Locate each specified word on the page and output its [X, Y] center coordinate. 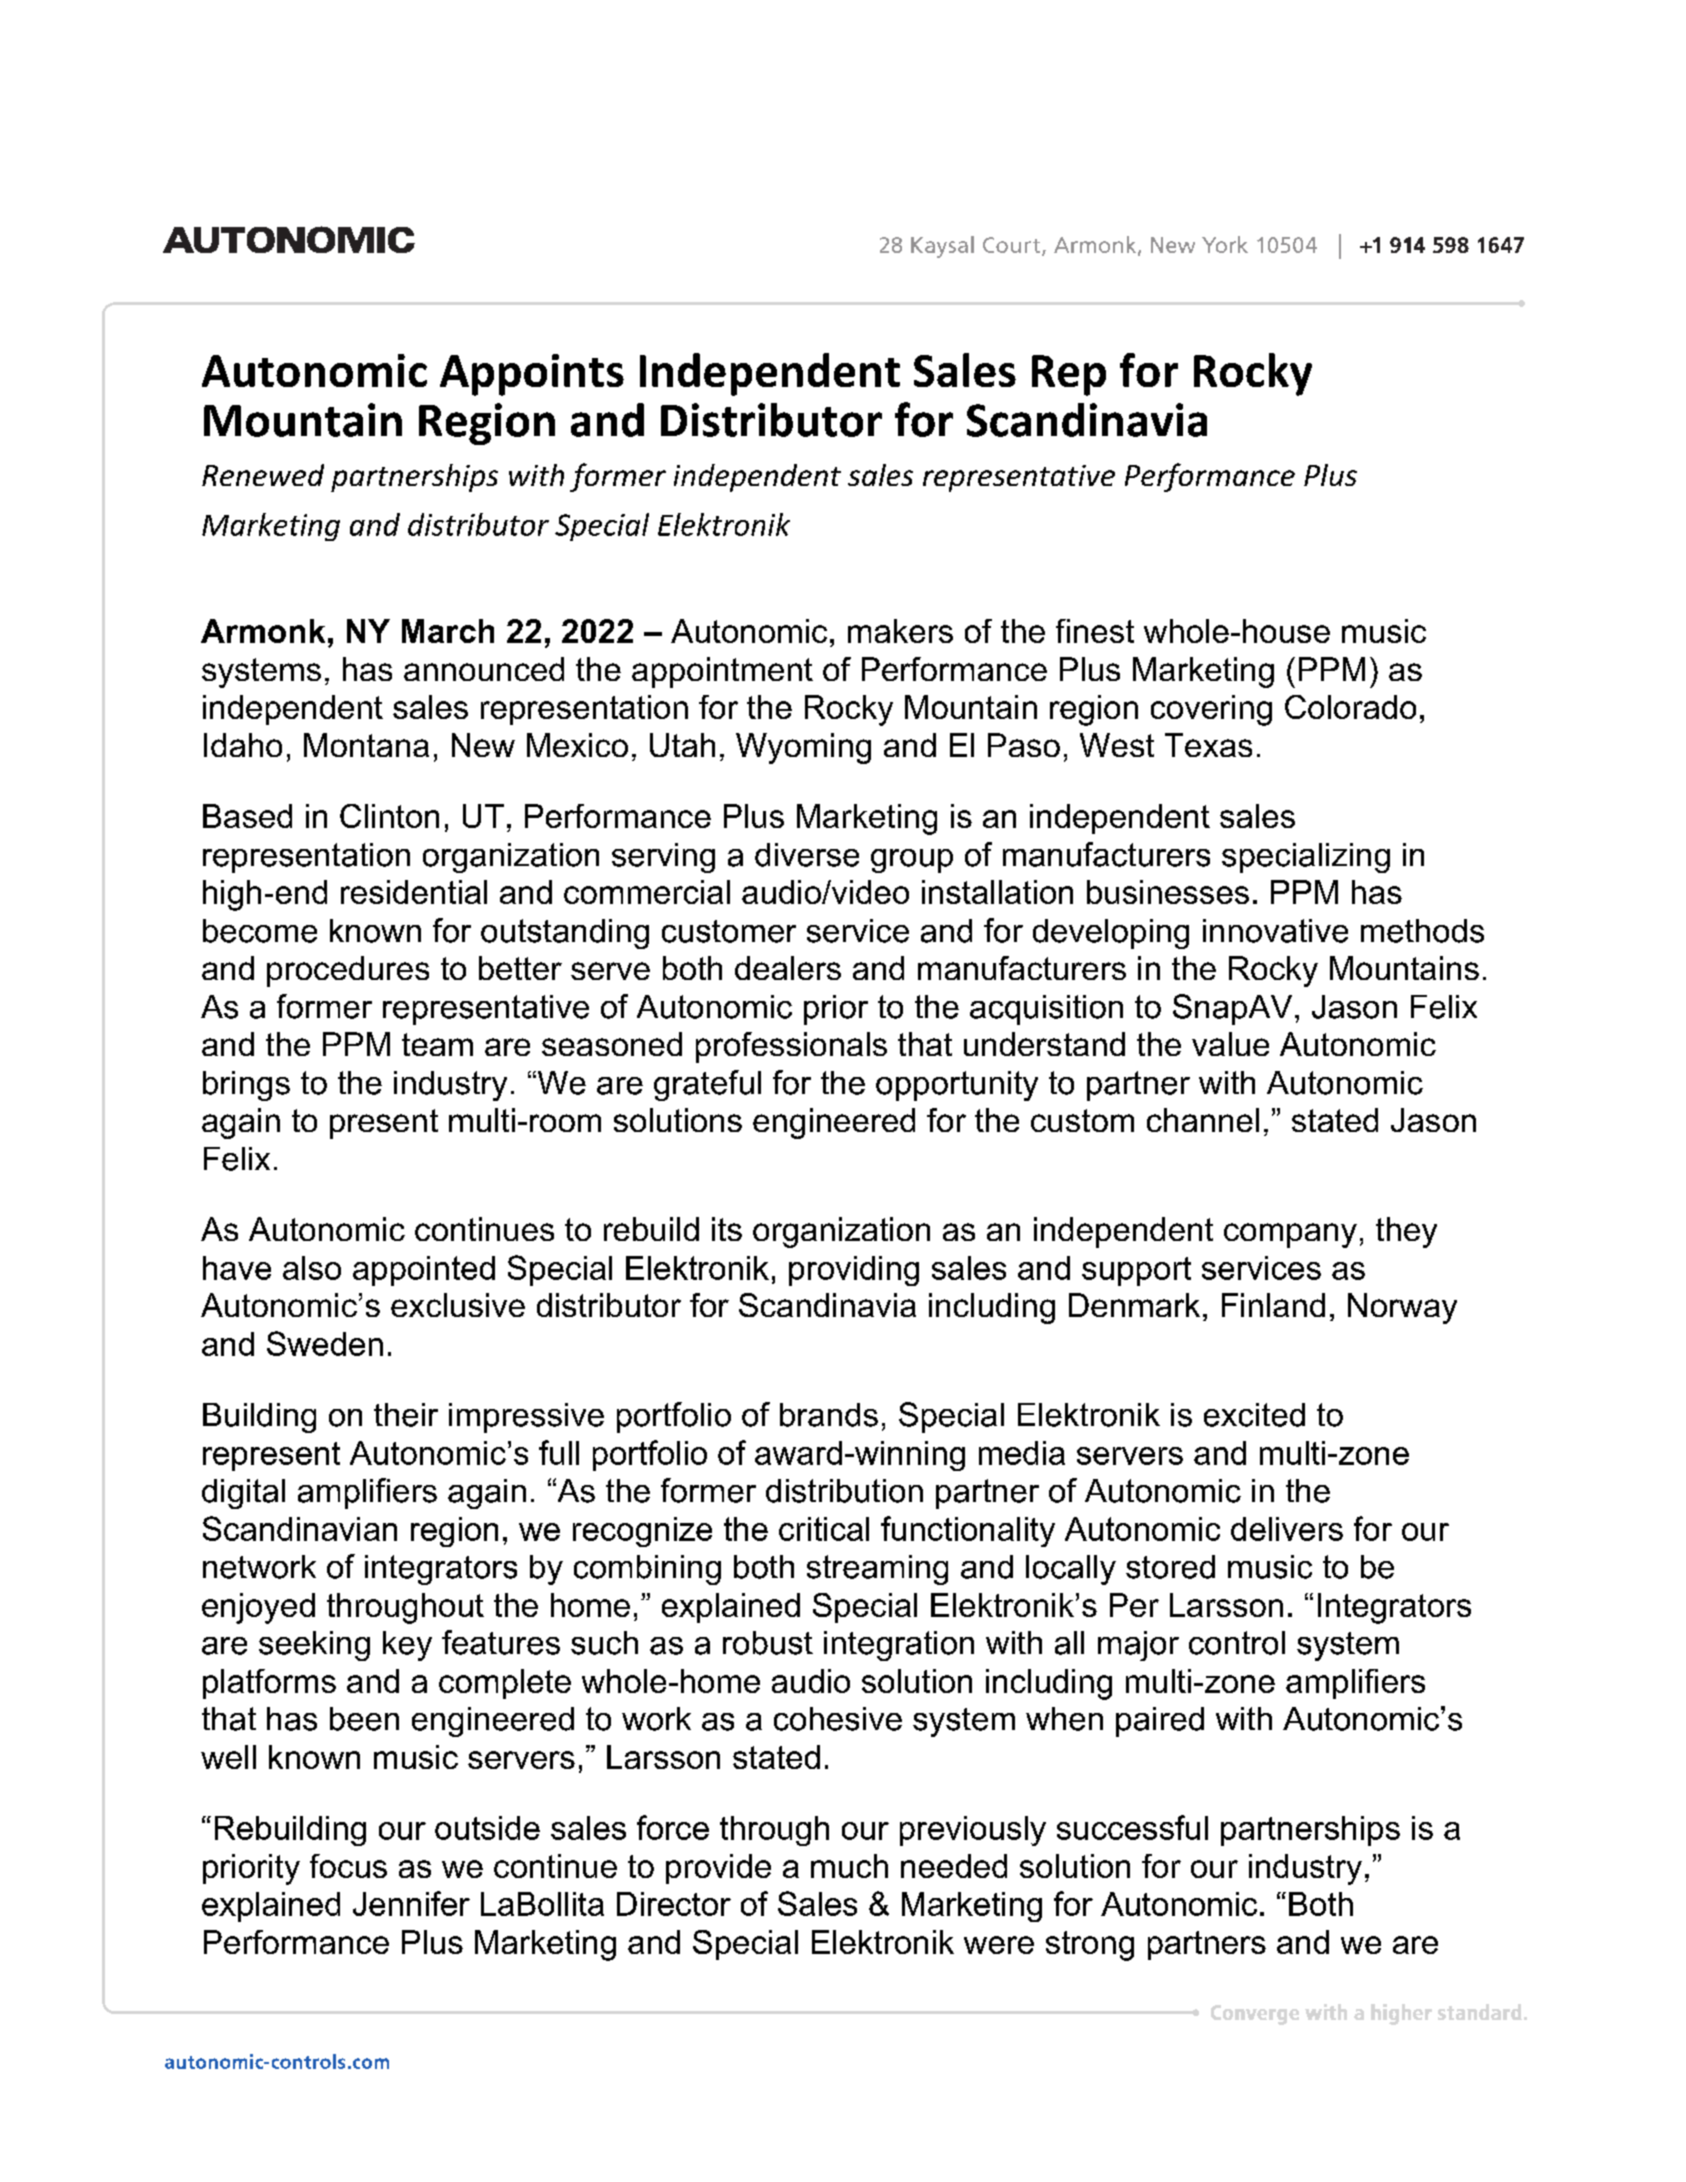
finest [1095, 631]
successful [1132, 1827]
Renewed [263, 475]
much [849, 1866]
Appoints [532, 375]
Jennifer [411, 1903]
